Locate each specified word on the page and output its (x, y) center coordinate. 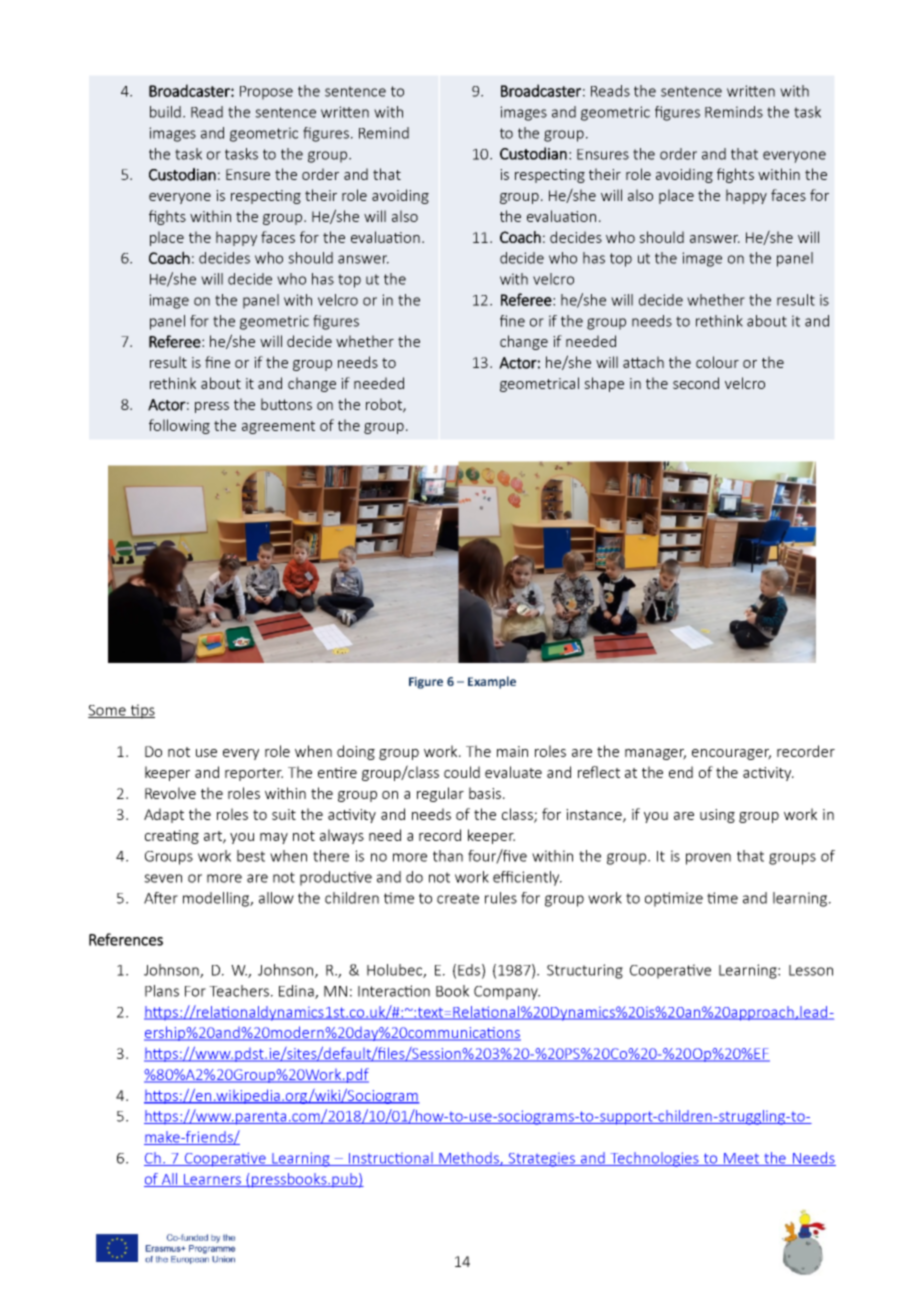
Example (492, 682)
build (165, 112)
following (179, 426)
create (458, 898)
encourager (731, 754)
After (161, 898)
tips (141, 711)
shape (604, 384)
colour (717, 362)
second (696, 383)
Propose (266, 93)
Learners (212, 1180)
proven (708, 859)
